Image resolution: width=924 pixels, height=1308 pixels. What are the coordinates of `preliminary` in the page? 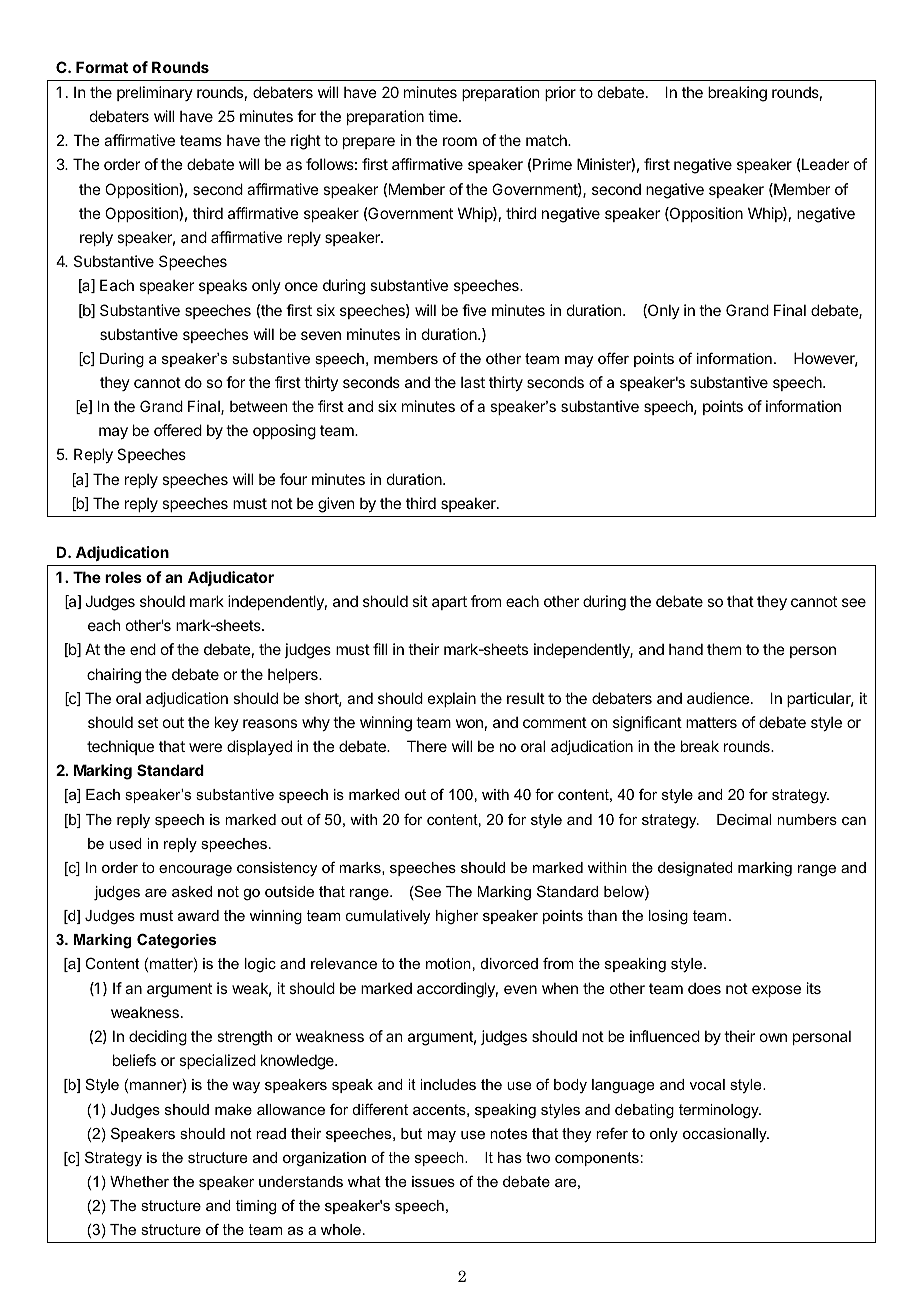 It's located at (155, 93).
